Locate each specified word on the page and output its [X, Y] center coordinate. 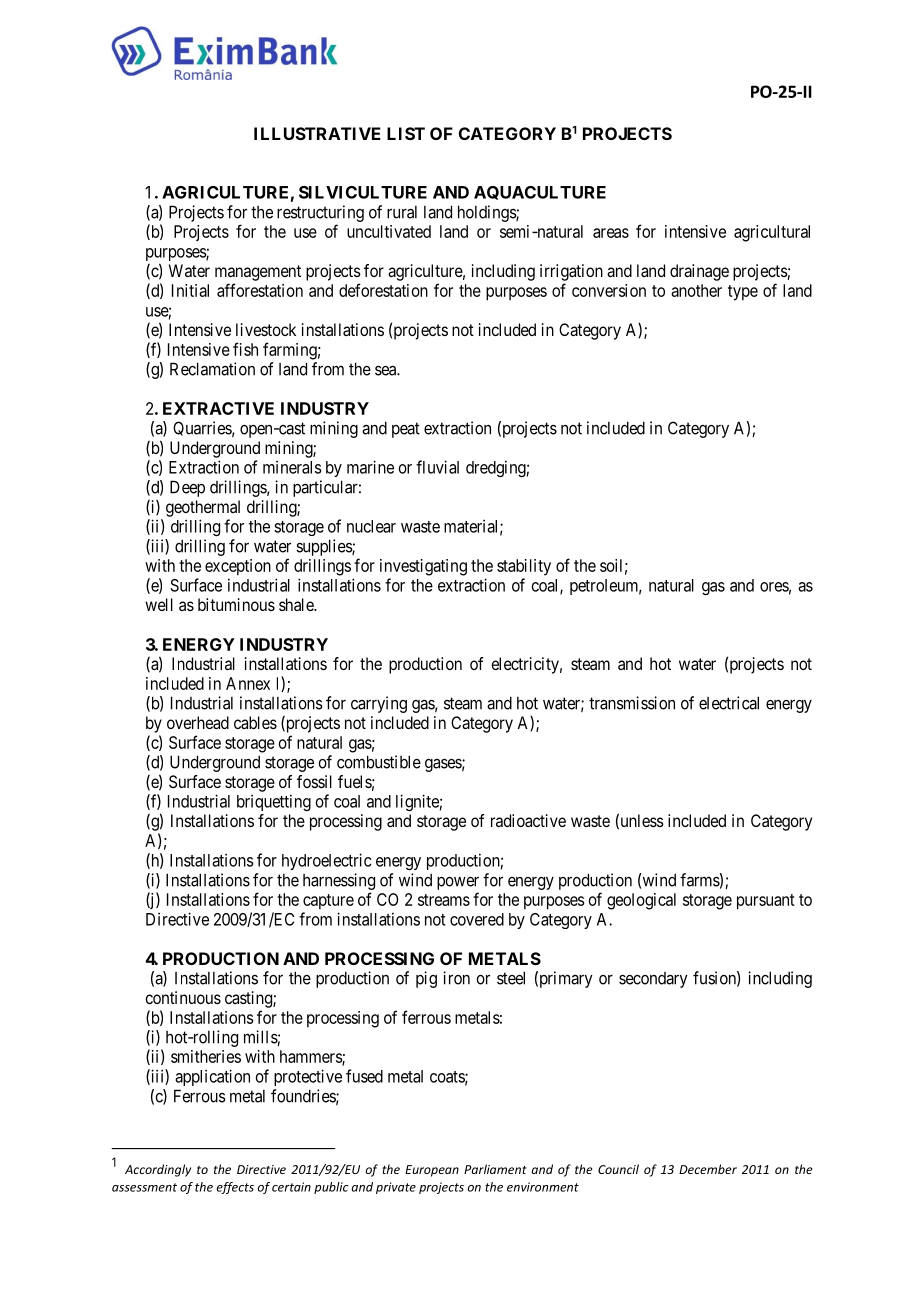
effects [235, 1188]
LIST [406, 133]
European [432, 1171]
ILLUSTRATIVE [317, 133]
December [708, 1169]
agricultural [772, 233]
